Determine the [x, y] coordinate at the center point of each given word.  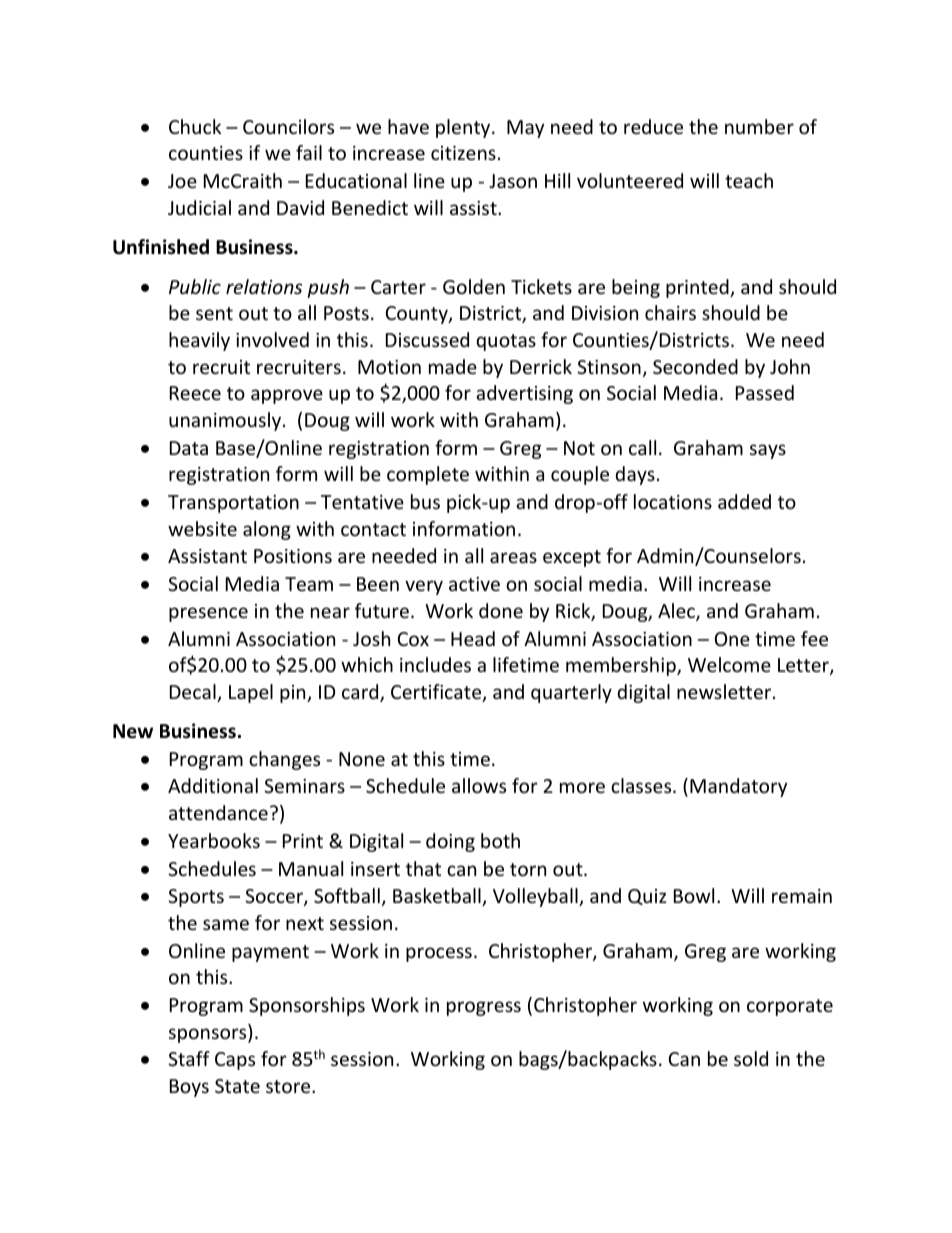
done [501, 610]
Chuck [195, 126]
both [500, 840]
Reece [195, 393]
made [453, 366]
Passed [765, 392]
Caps [235, 1061]
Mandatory [738, 787]
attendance [218, 812]
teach [749, 180]
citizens [463, 153]
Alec [677, 612]
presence [208, 614]
